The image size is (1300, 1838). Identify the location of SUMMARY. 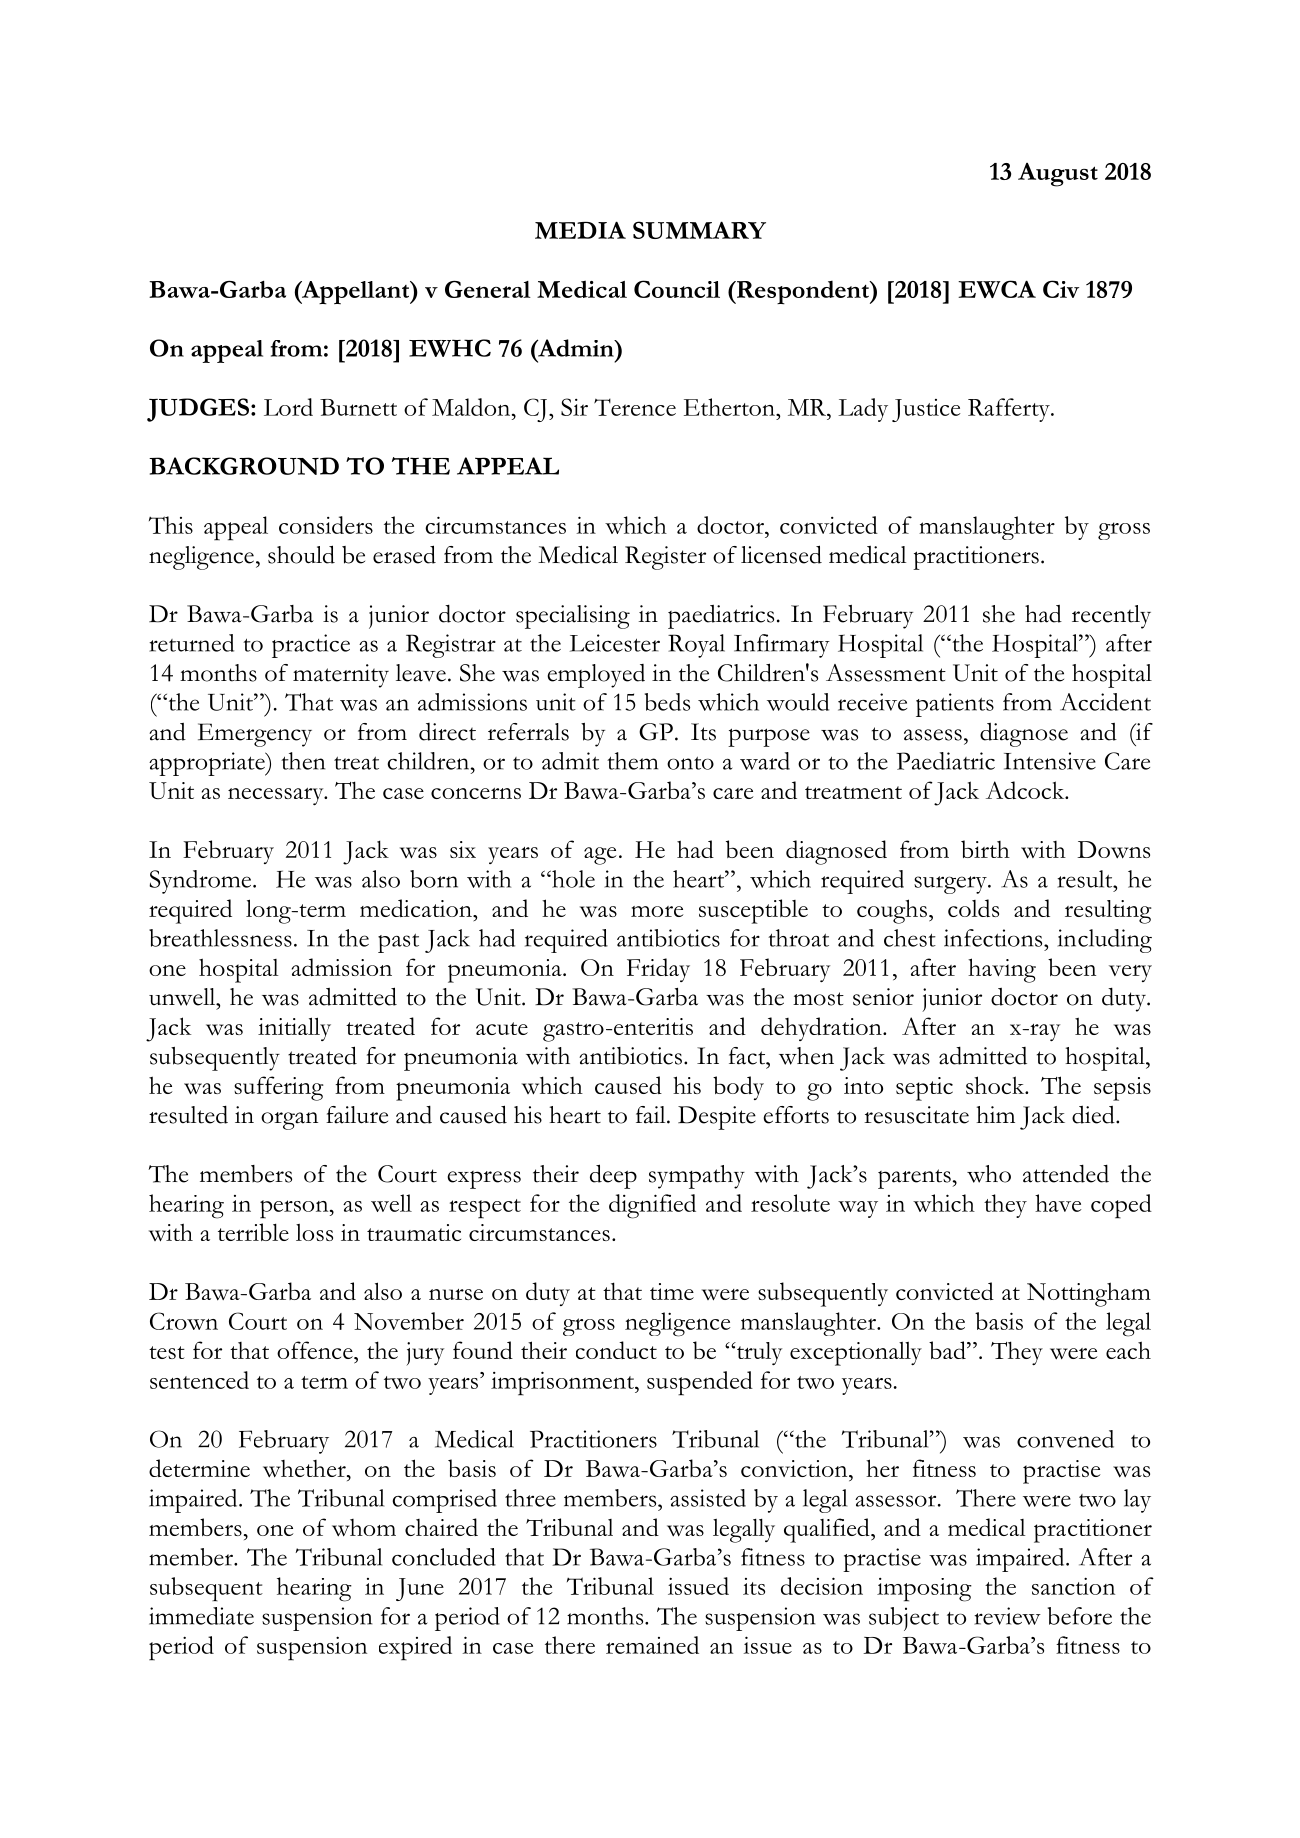
(699, 230).
